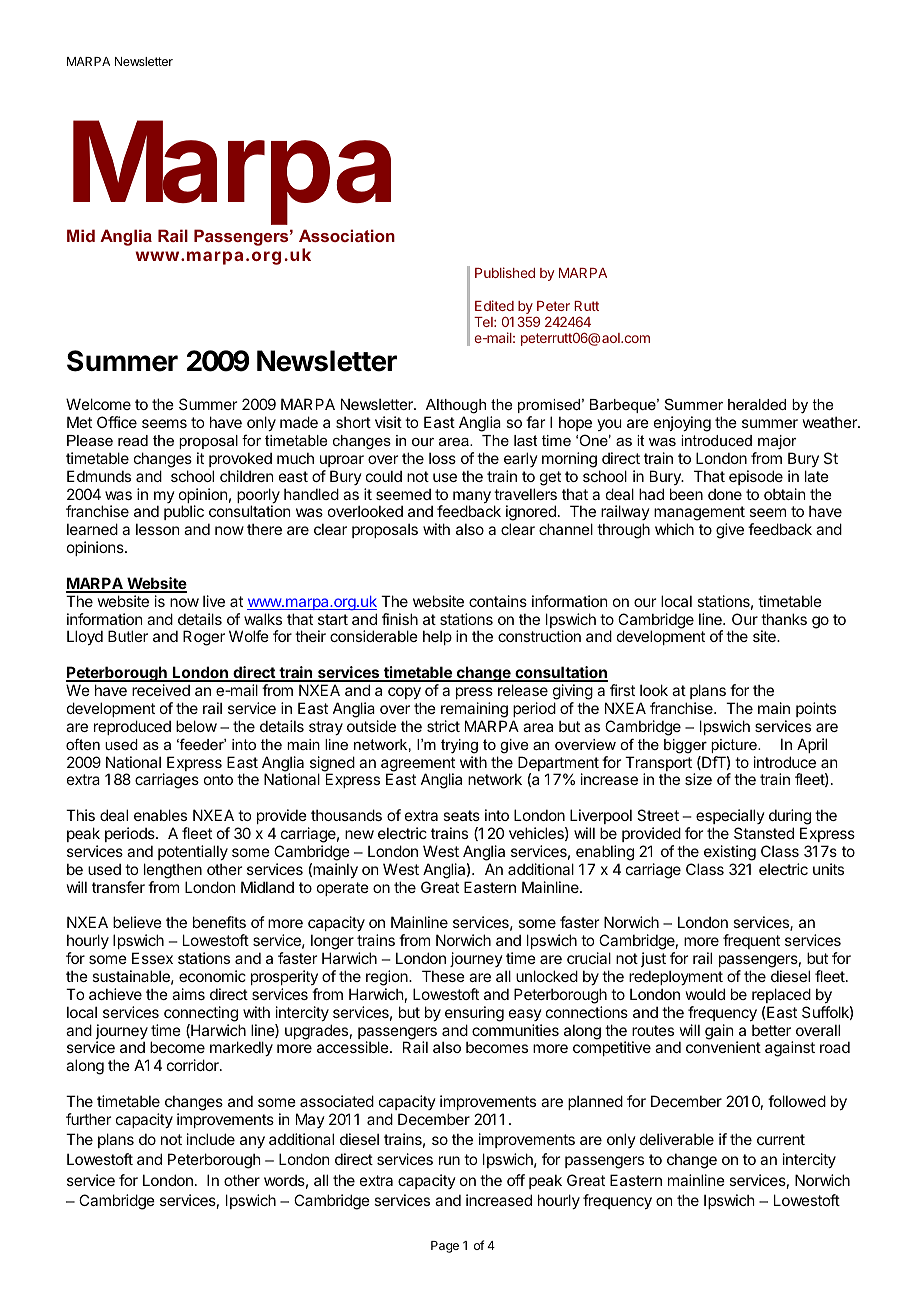 This screenshot has height=1308, width=924. I want to click on Published, so click(505, 272).
